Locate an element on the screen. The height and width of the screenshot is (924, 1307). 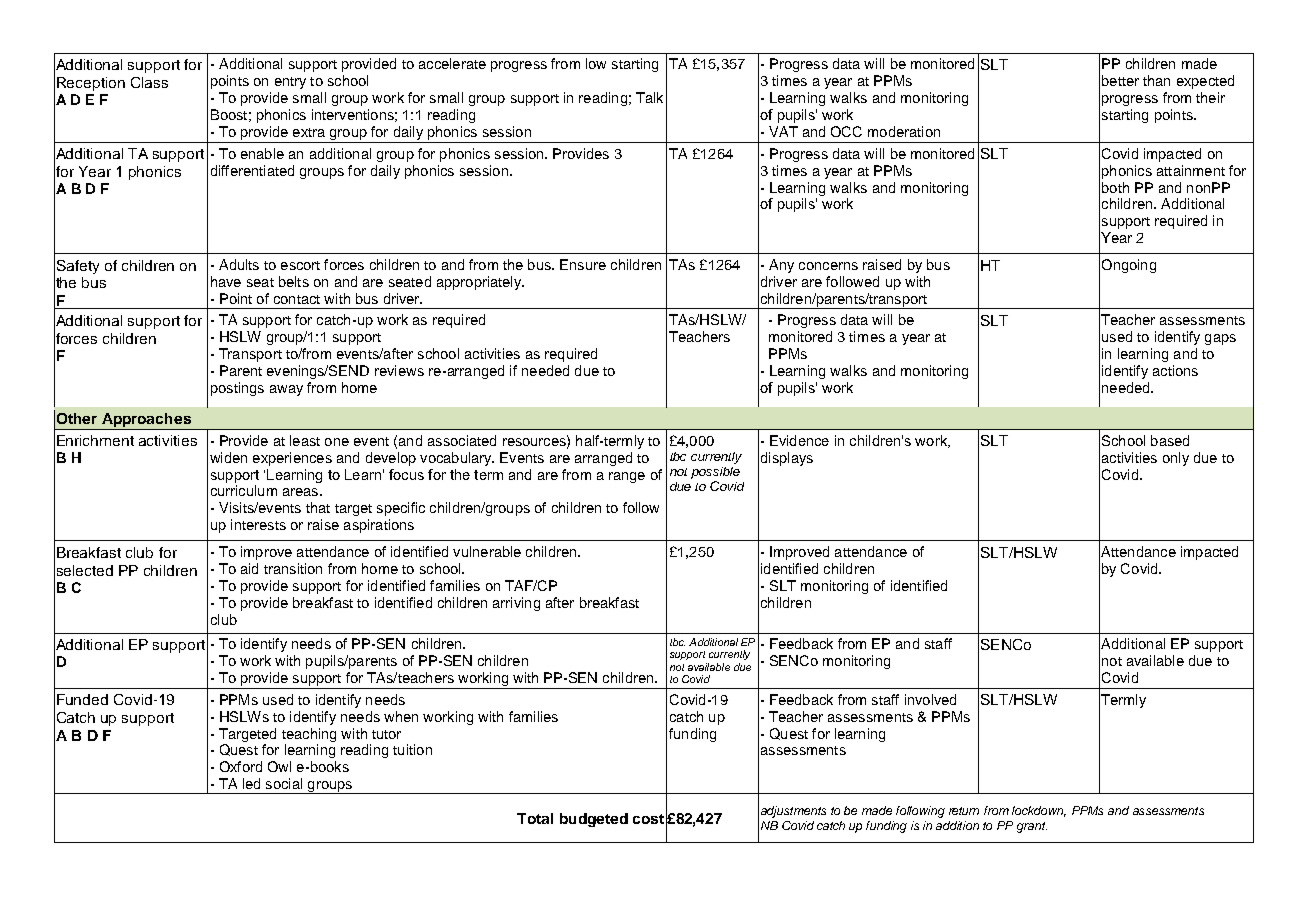
Class is located at coordinates (149, 82).
